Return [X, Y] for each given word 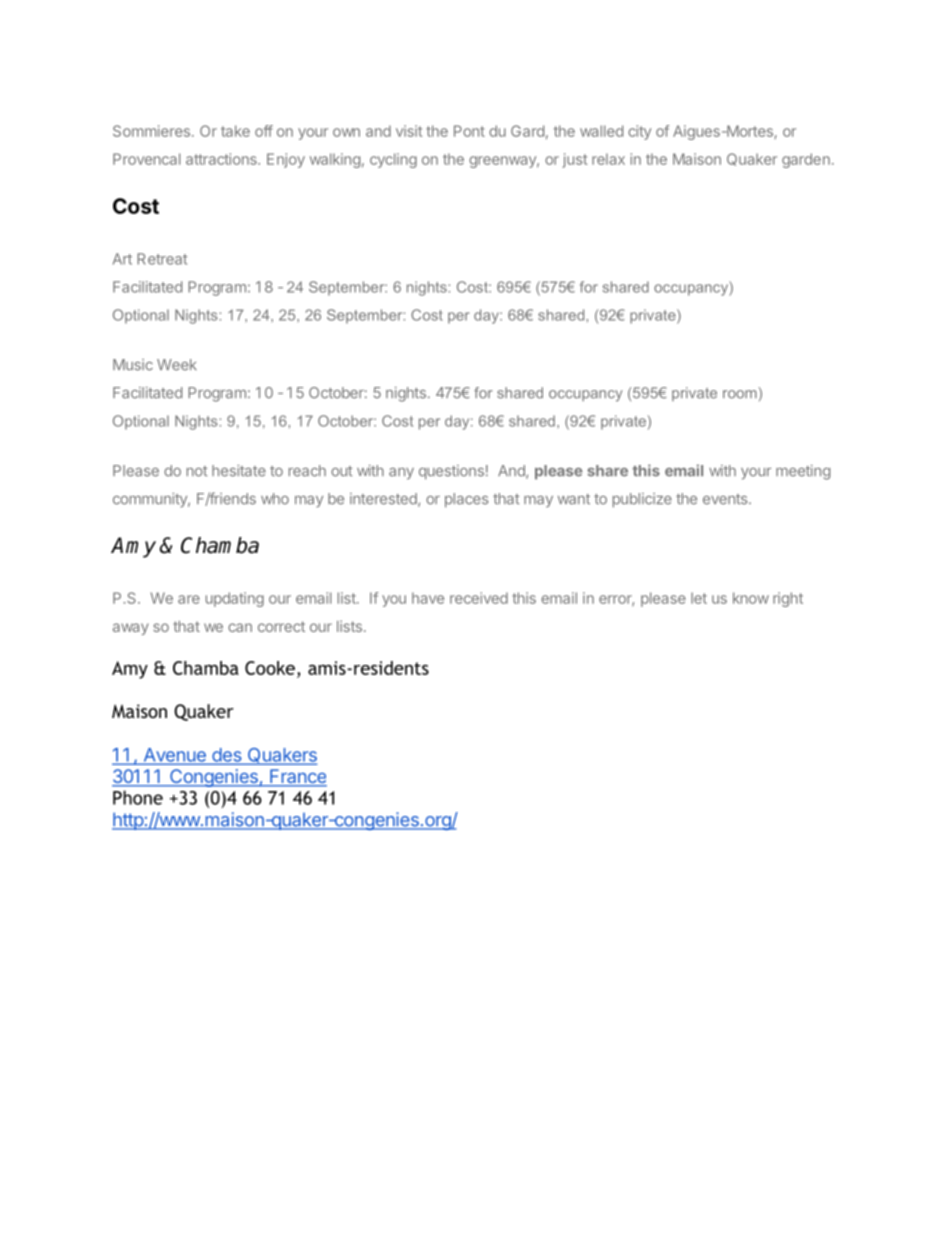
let [699, 598]
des [227, 756]
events [726, 499]
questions [451, 472]
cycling [393, 160]
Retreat [162, 259]
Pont [469, 131]
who [275, 499]
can [240, 627]
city [639, 132]
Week [177, 365]
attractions [222, 159]
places [466, 500]
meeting [803, 472]
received [479, 598]
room [740, 394]
